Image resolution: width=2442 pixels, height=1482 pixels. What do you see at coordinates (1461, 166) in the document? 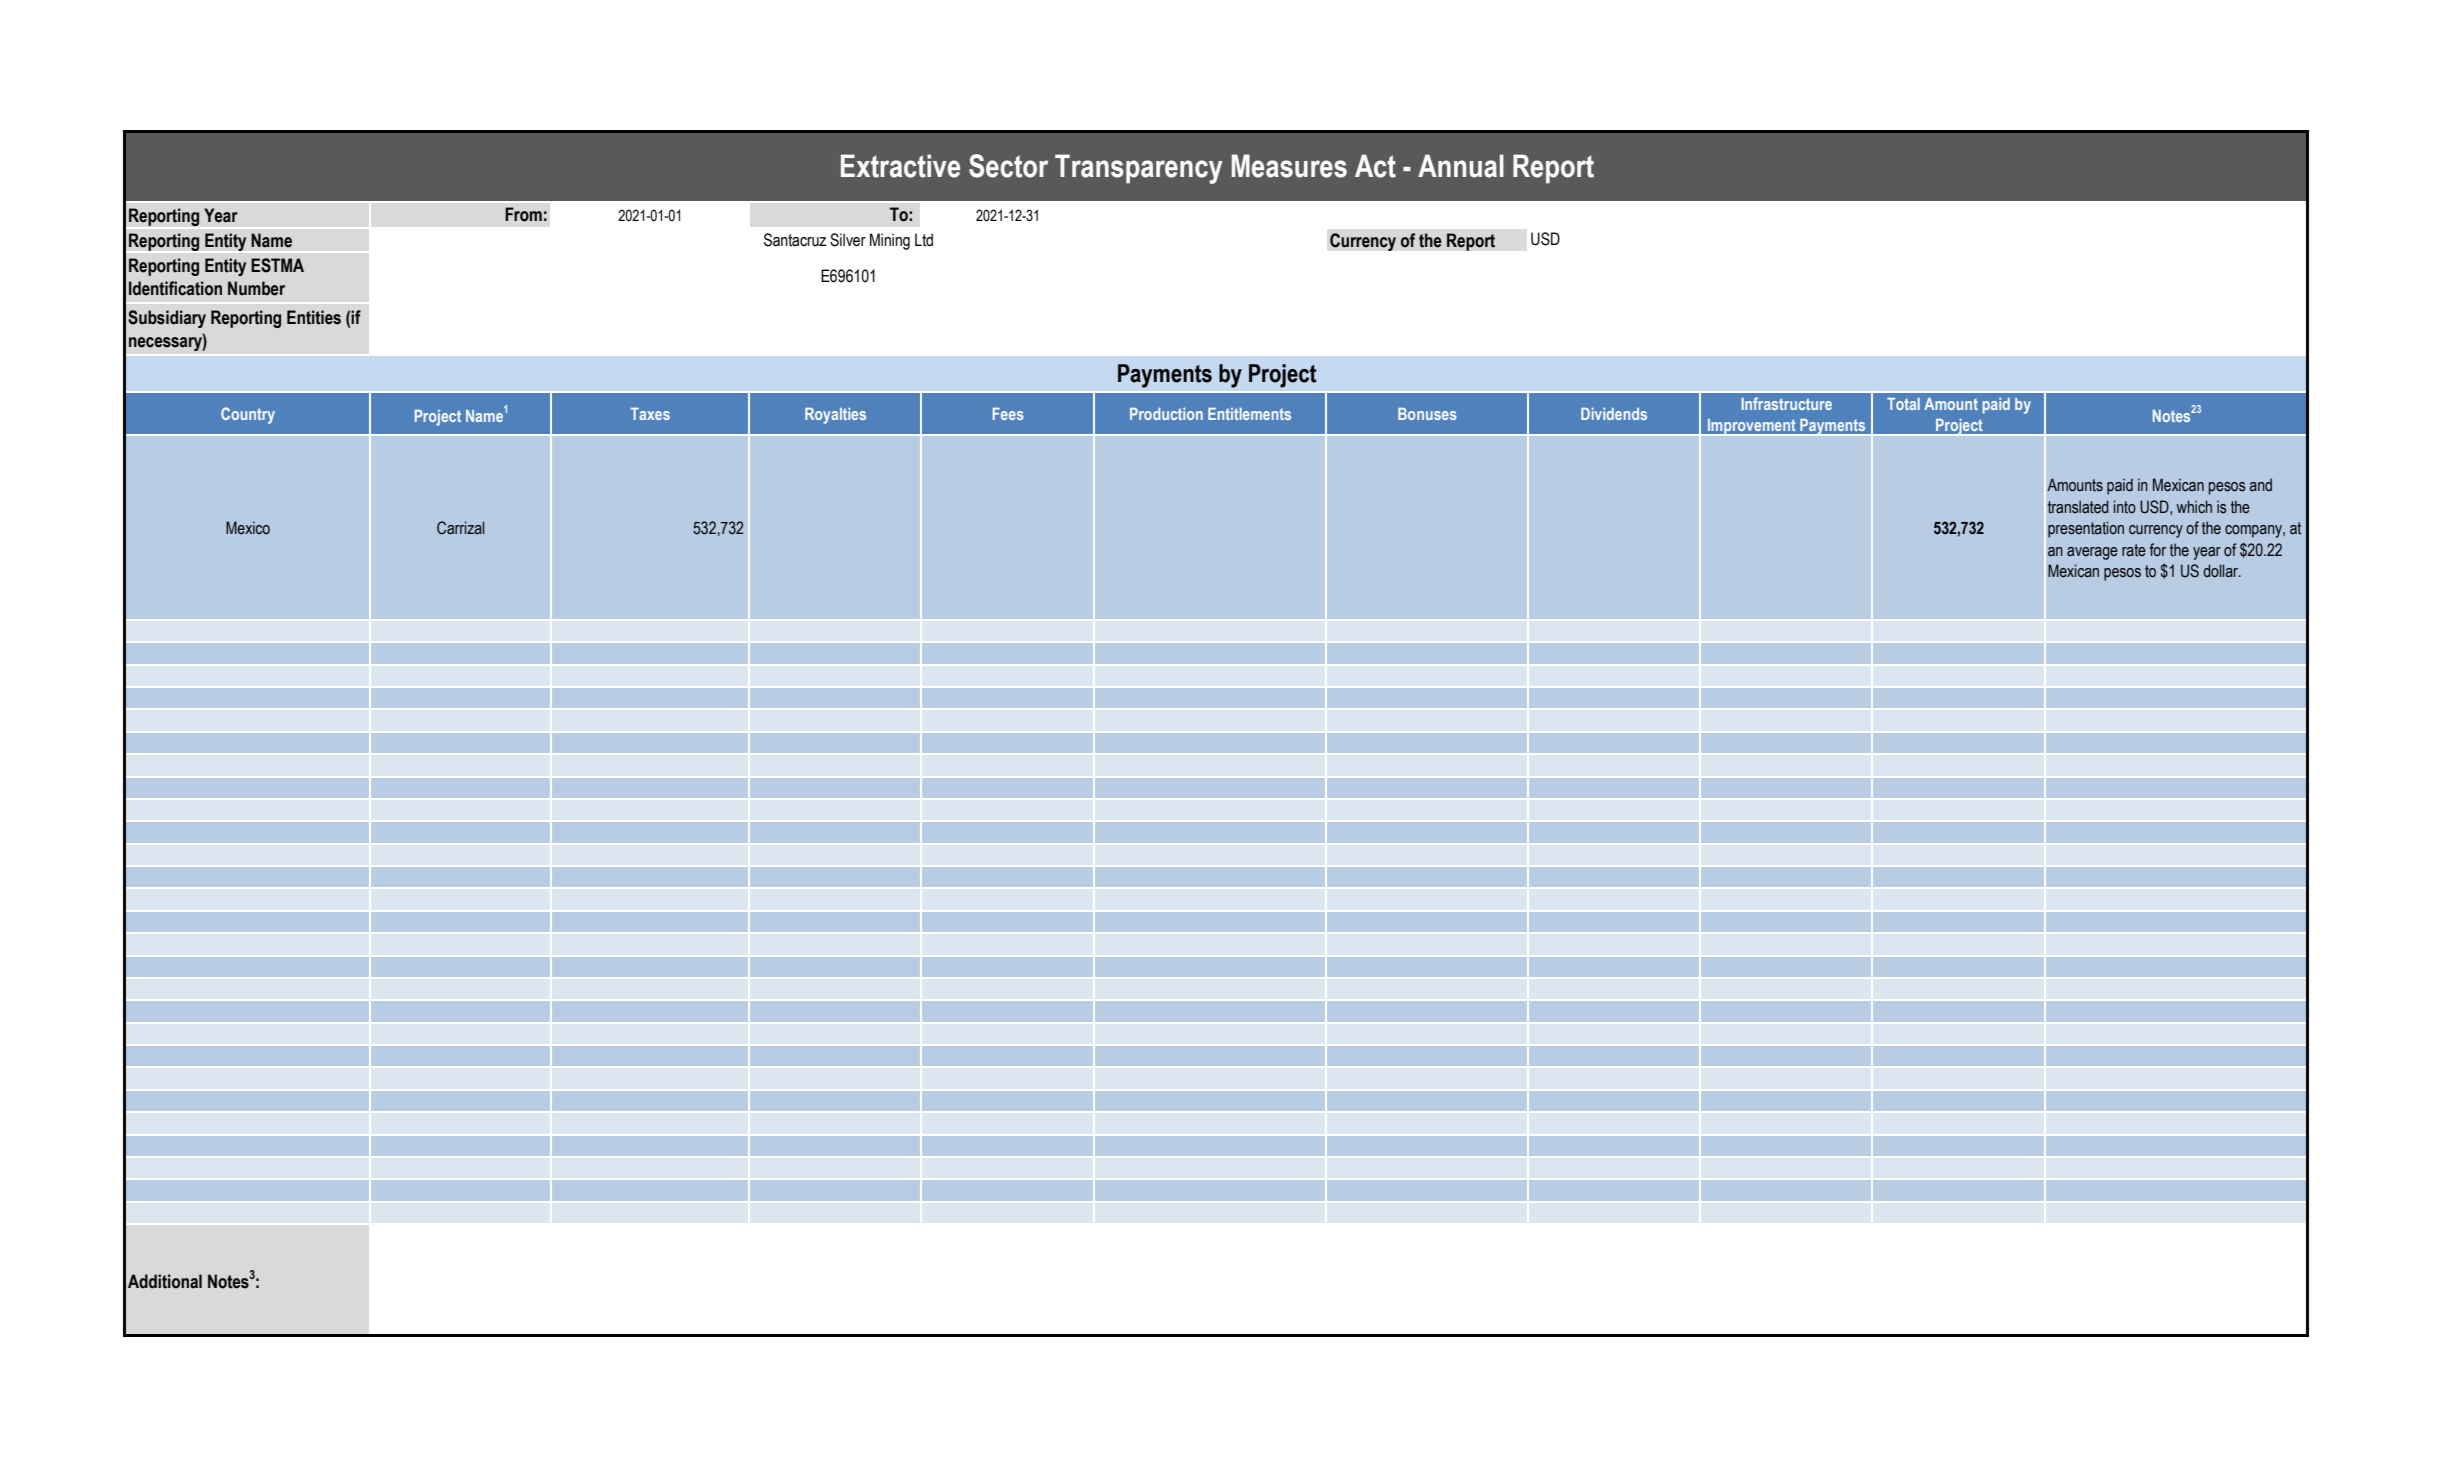
I see `Annual` at bounding box center [1461, 166].
